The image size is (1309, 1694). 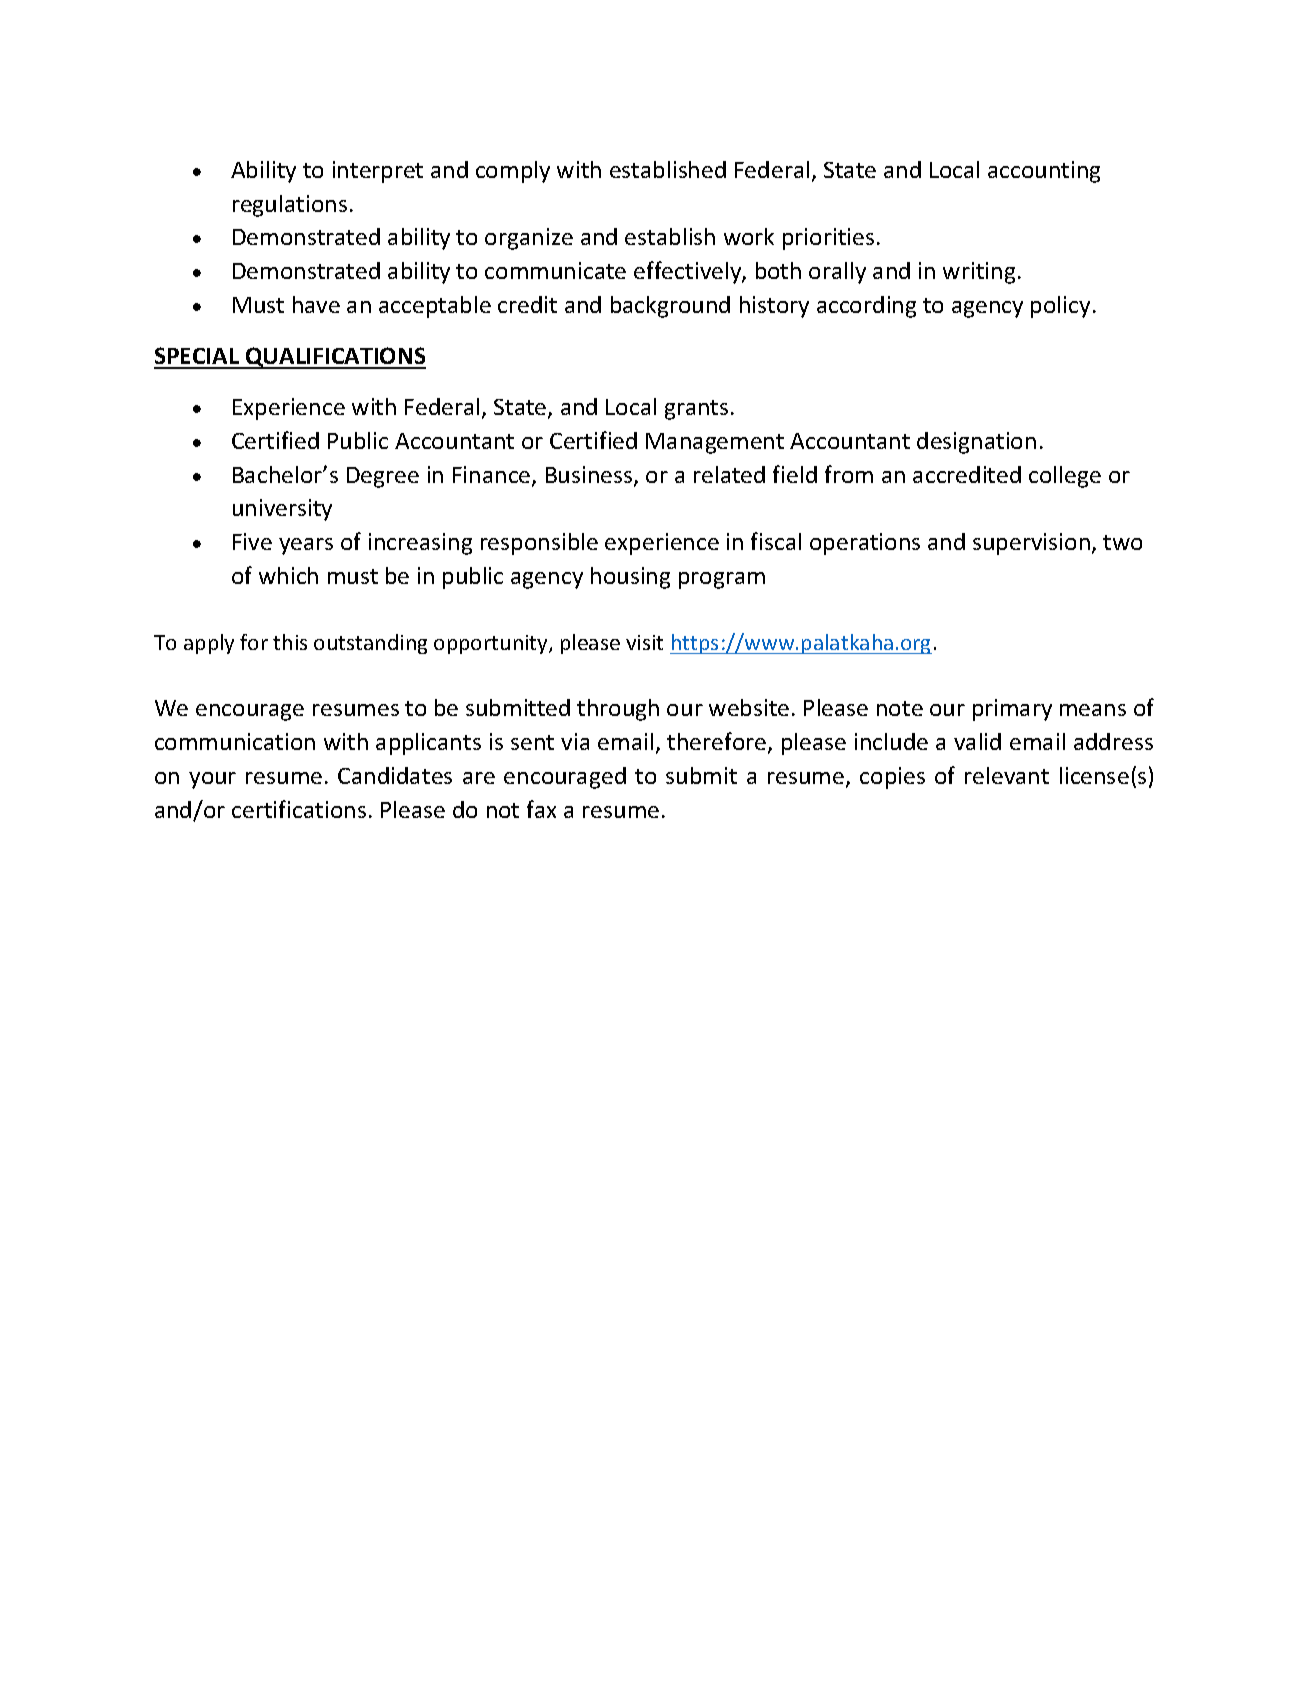 What do you see at coordinates (1065, 477) in the image?
I see `college` at bounding box center [1065, 477].
